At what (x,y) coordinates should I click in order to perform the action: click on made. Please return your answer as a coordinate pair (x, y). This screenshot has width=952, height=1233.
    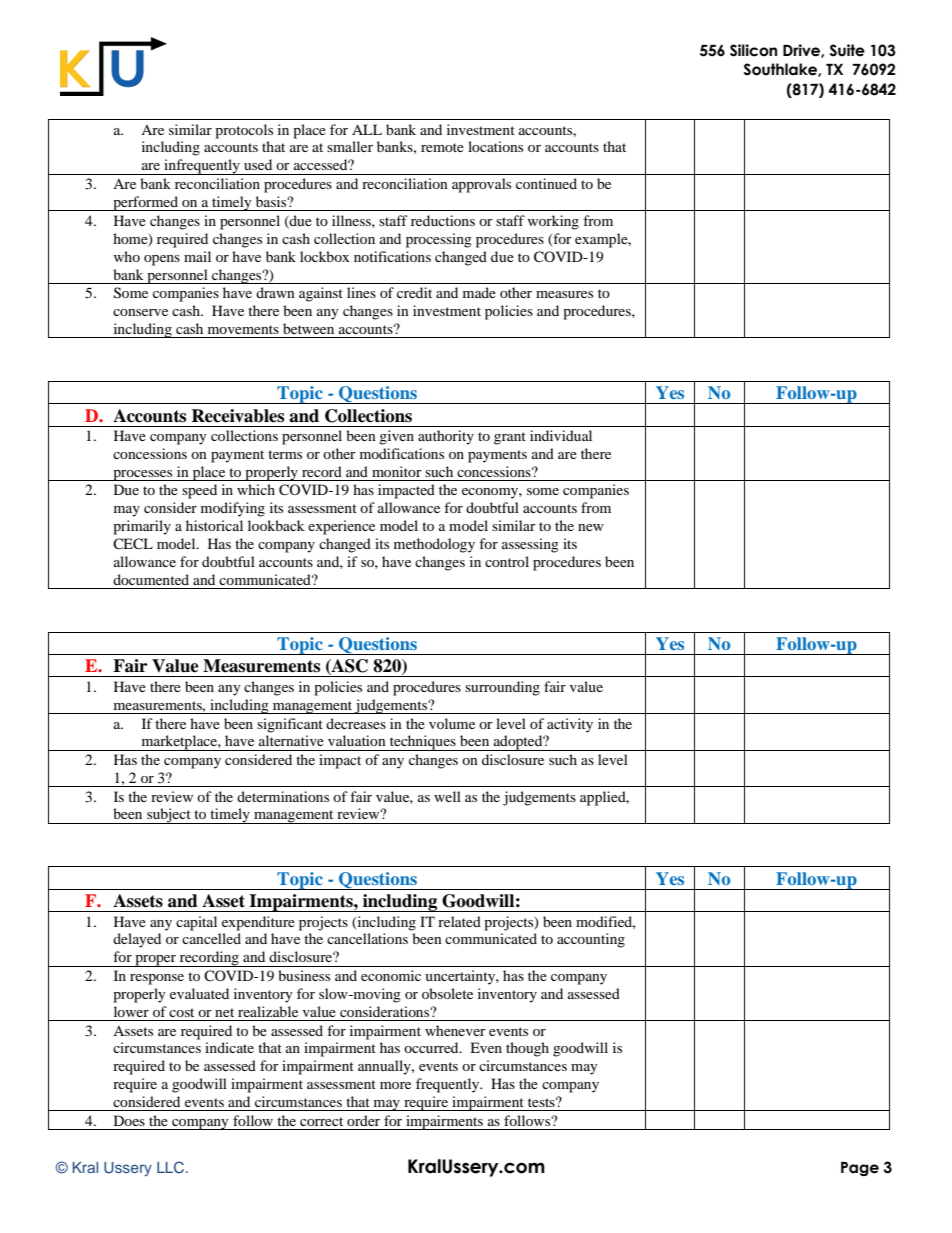
    Looking at the image, I should click on (479, 292).
